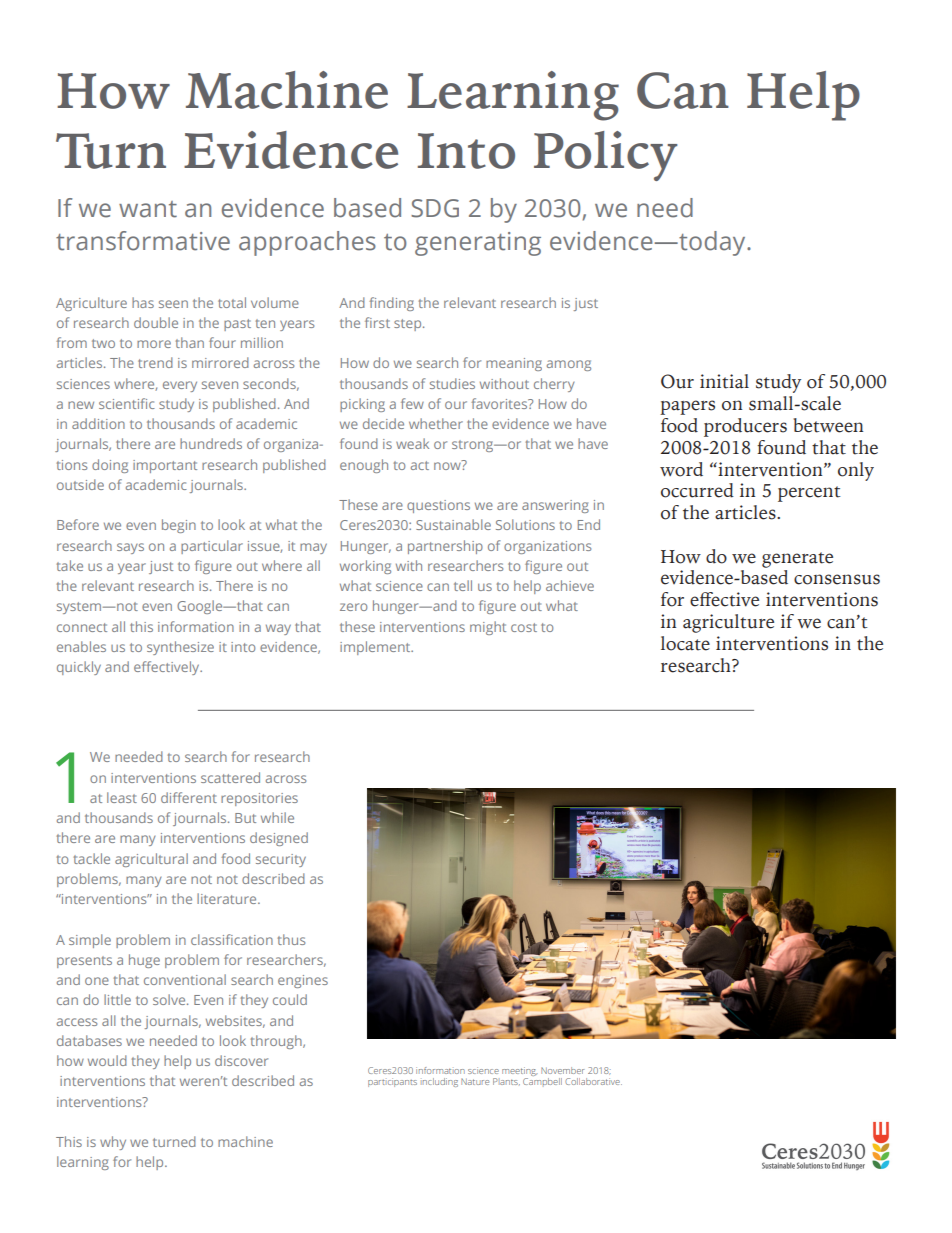 The image size is (952, 1233). I want to click on Nature, so click(475, 1081).
